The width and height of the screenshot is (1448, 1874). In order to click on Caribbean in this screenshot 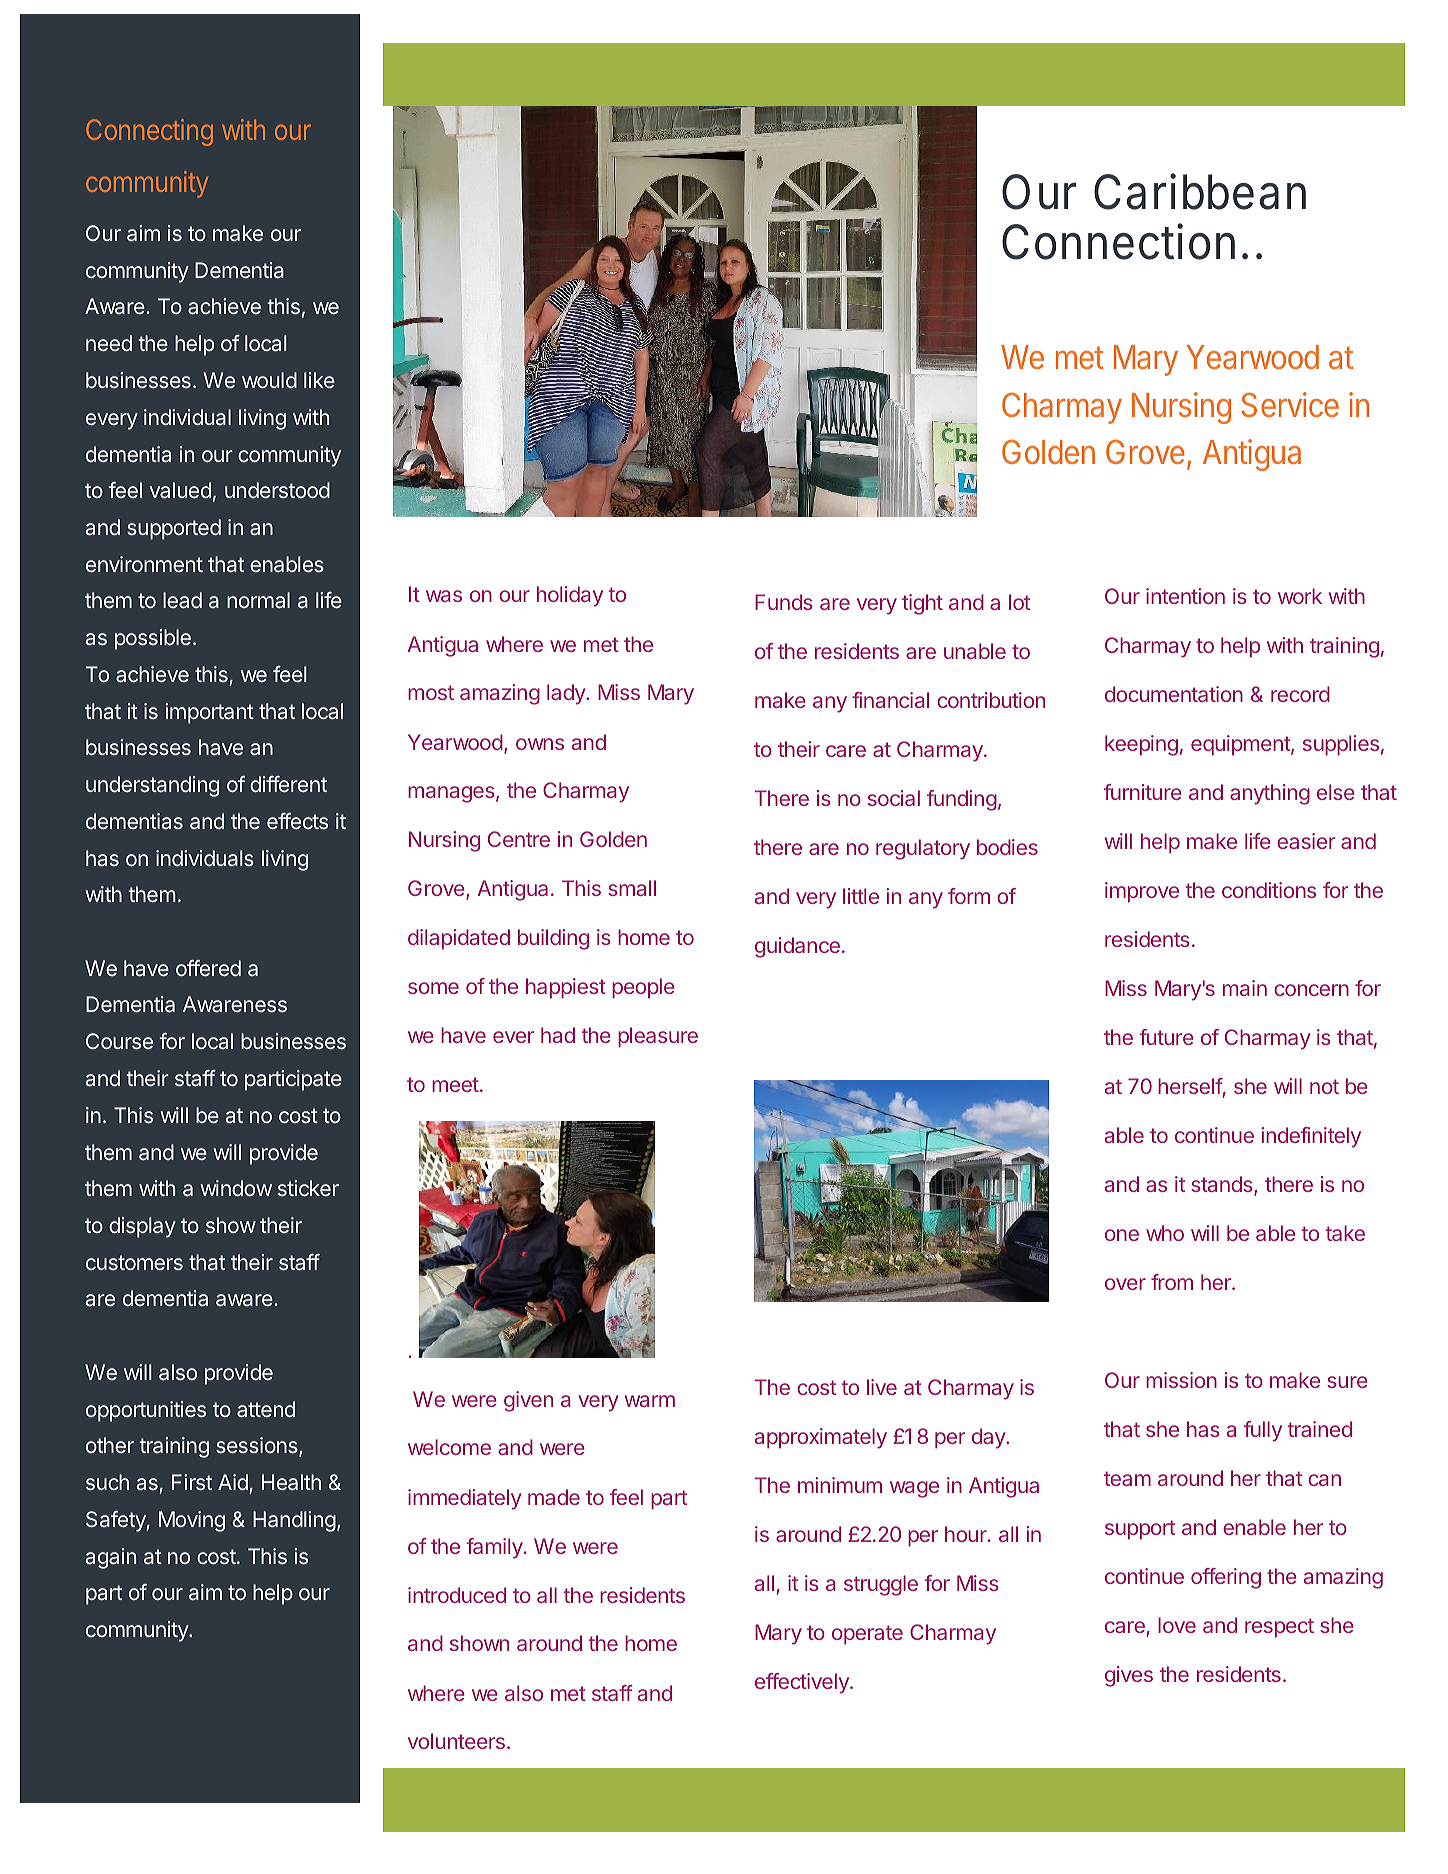, I will do `click(1200, 191)`.
